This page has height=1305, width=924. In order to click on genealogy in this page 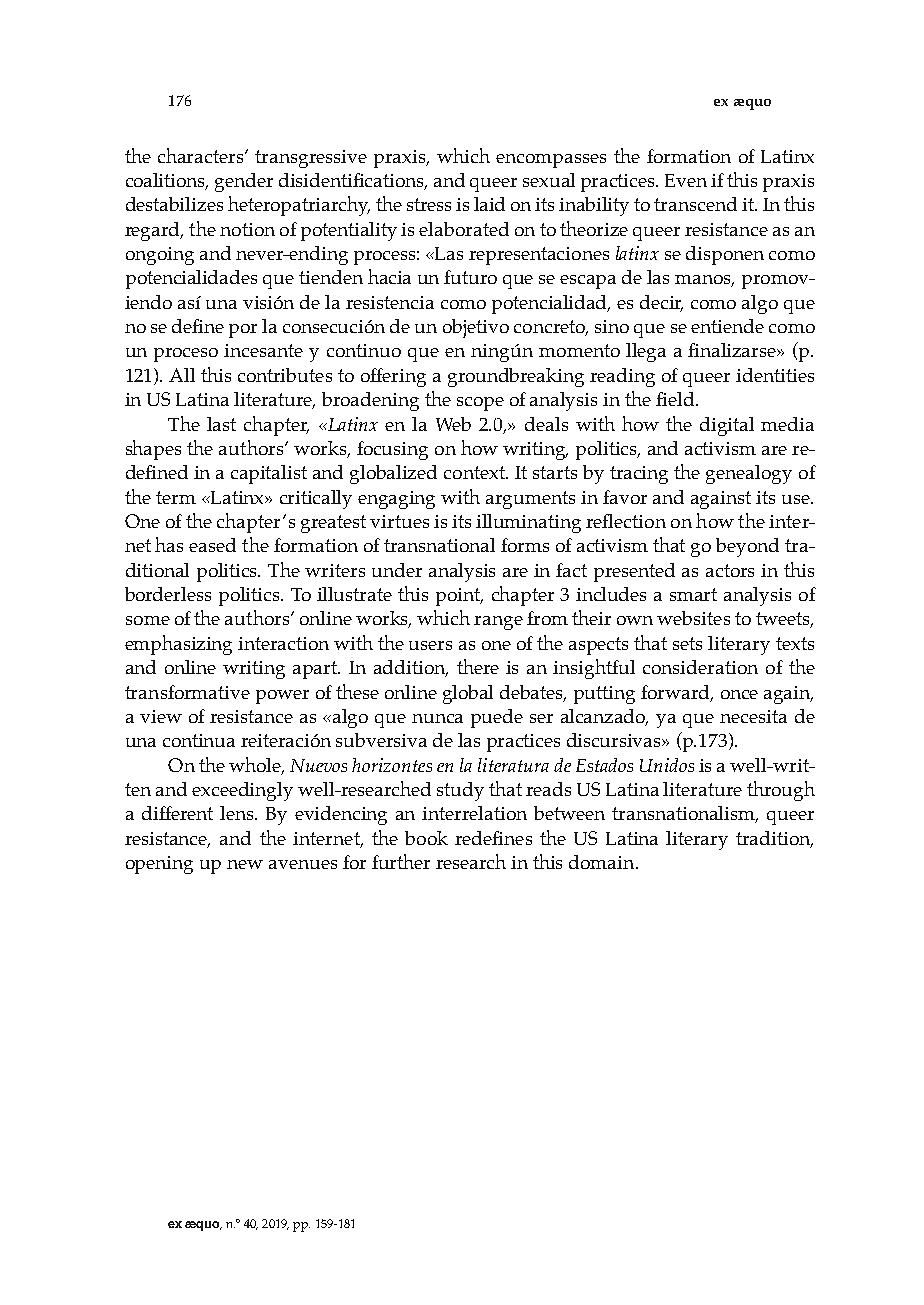, I will do `click(749, 474)`.
